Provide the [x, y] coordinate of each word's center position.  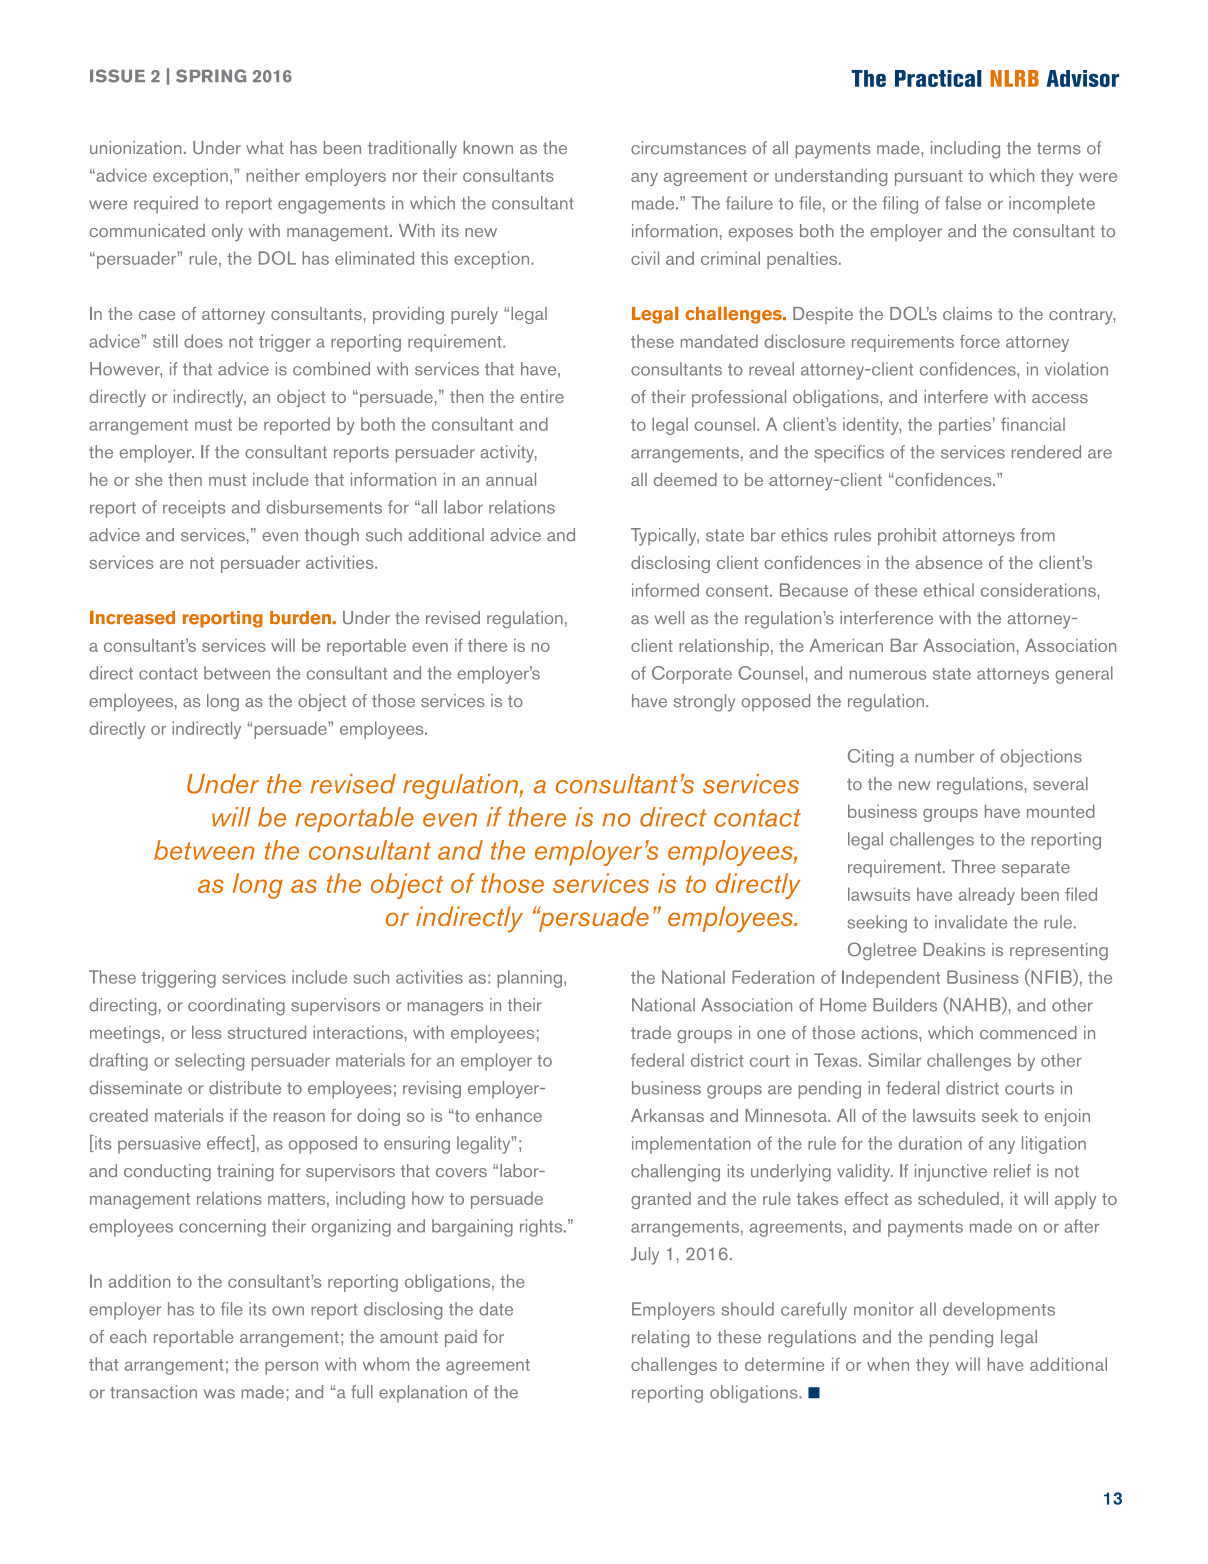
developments [999, 1311]
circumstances [688, 148]
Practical [938, 78]
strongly [704, 703]
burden [300, 618]
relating [660, 1339]
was [219, 1394]
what [265, 147]
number [944, 756]
